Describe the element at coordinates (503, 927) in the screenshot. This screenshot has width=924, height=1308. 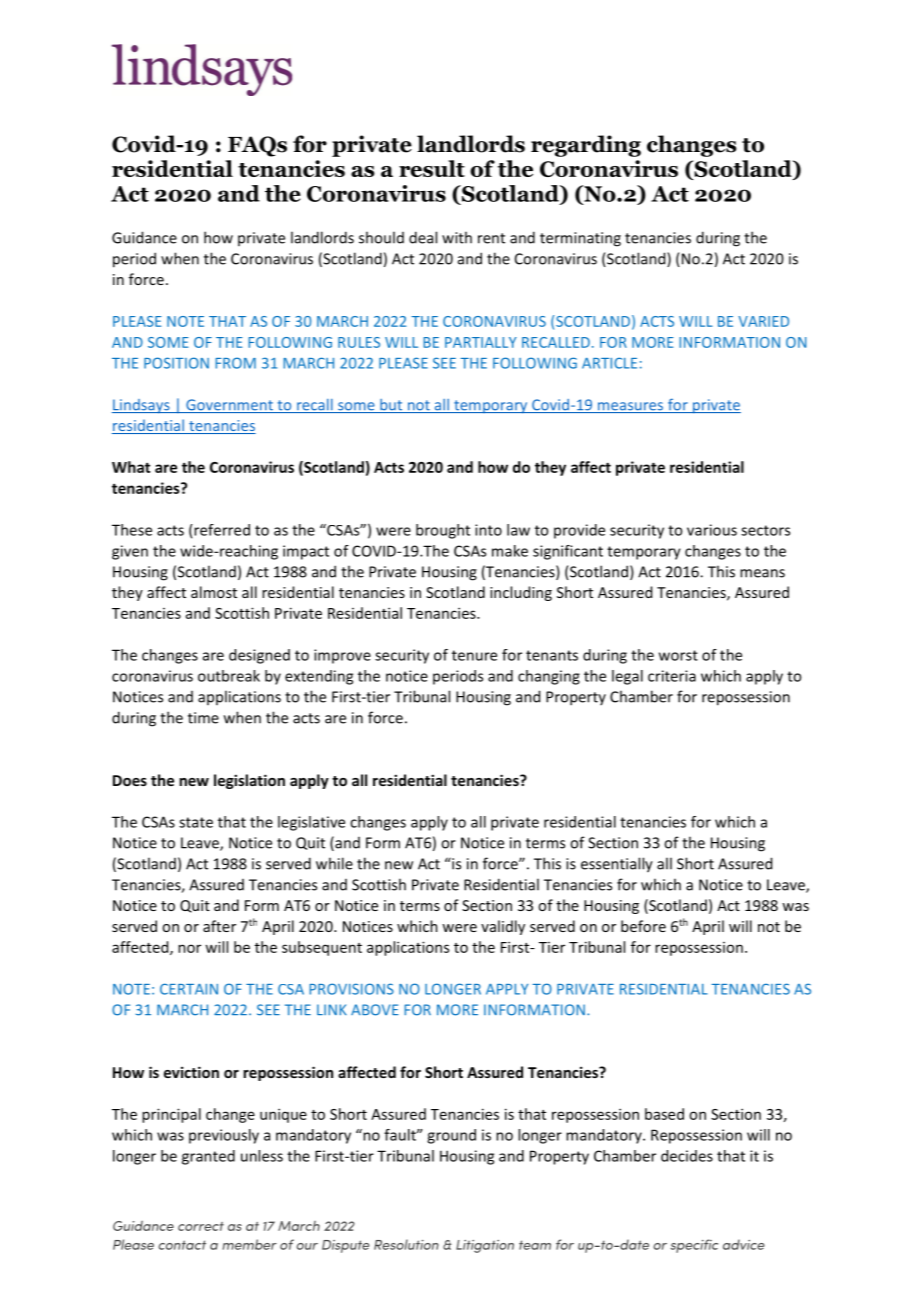
I see `validly` at that location.
